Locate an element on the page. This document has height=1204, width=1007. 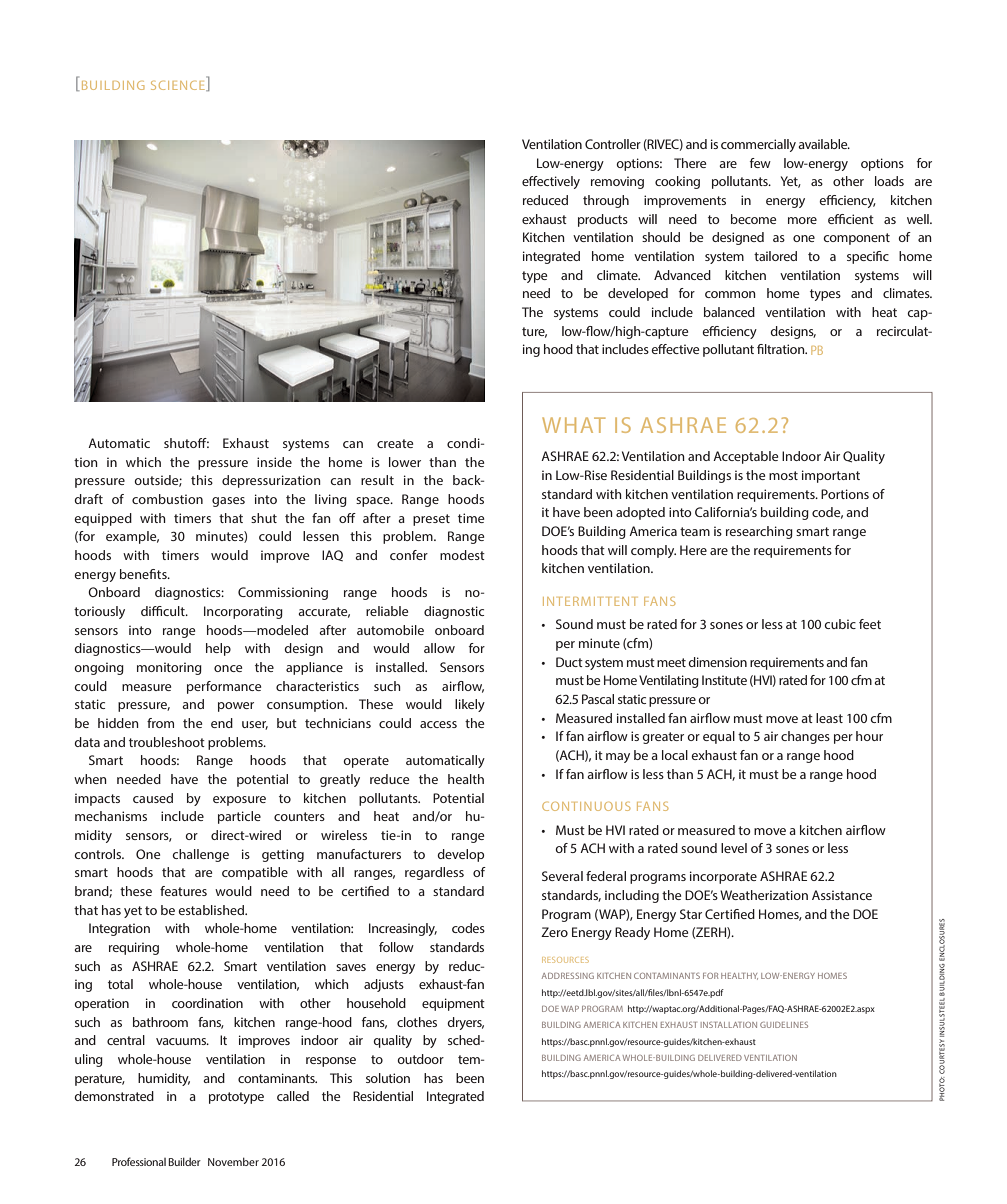
level is located at coordinates (734, 848).
